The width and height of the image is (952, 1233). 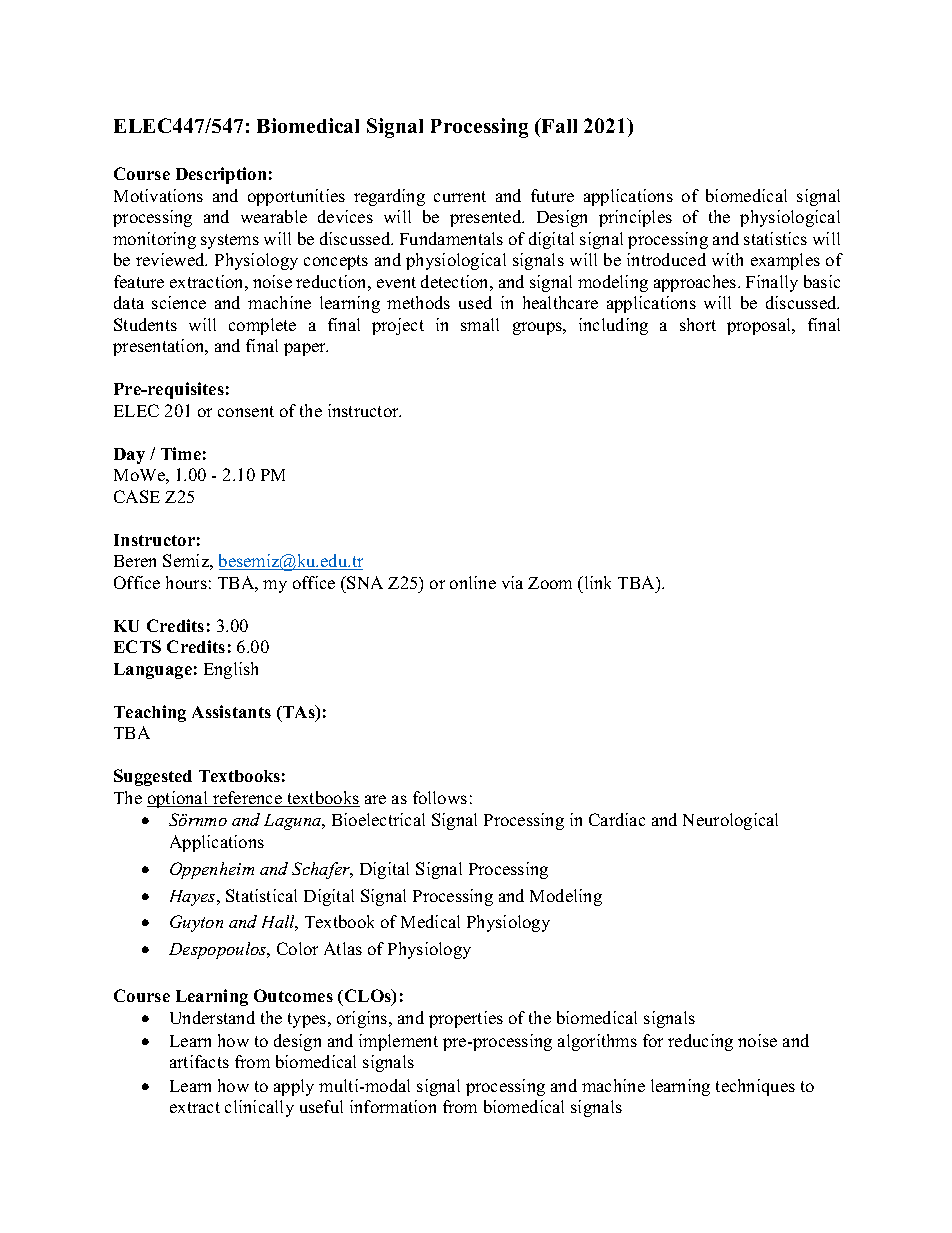 What do you see at coordinates (466, 1019) in the image?
I see `properties` at bounding box center [466, 1019].
